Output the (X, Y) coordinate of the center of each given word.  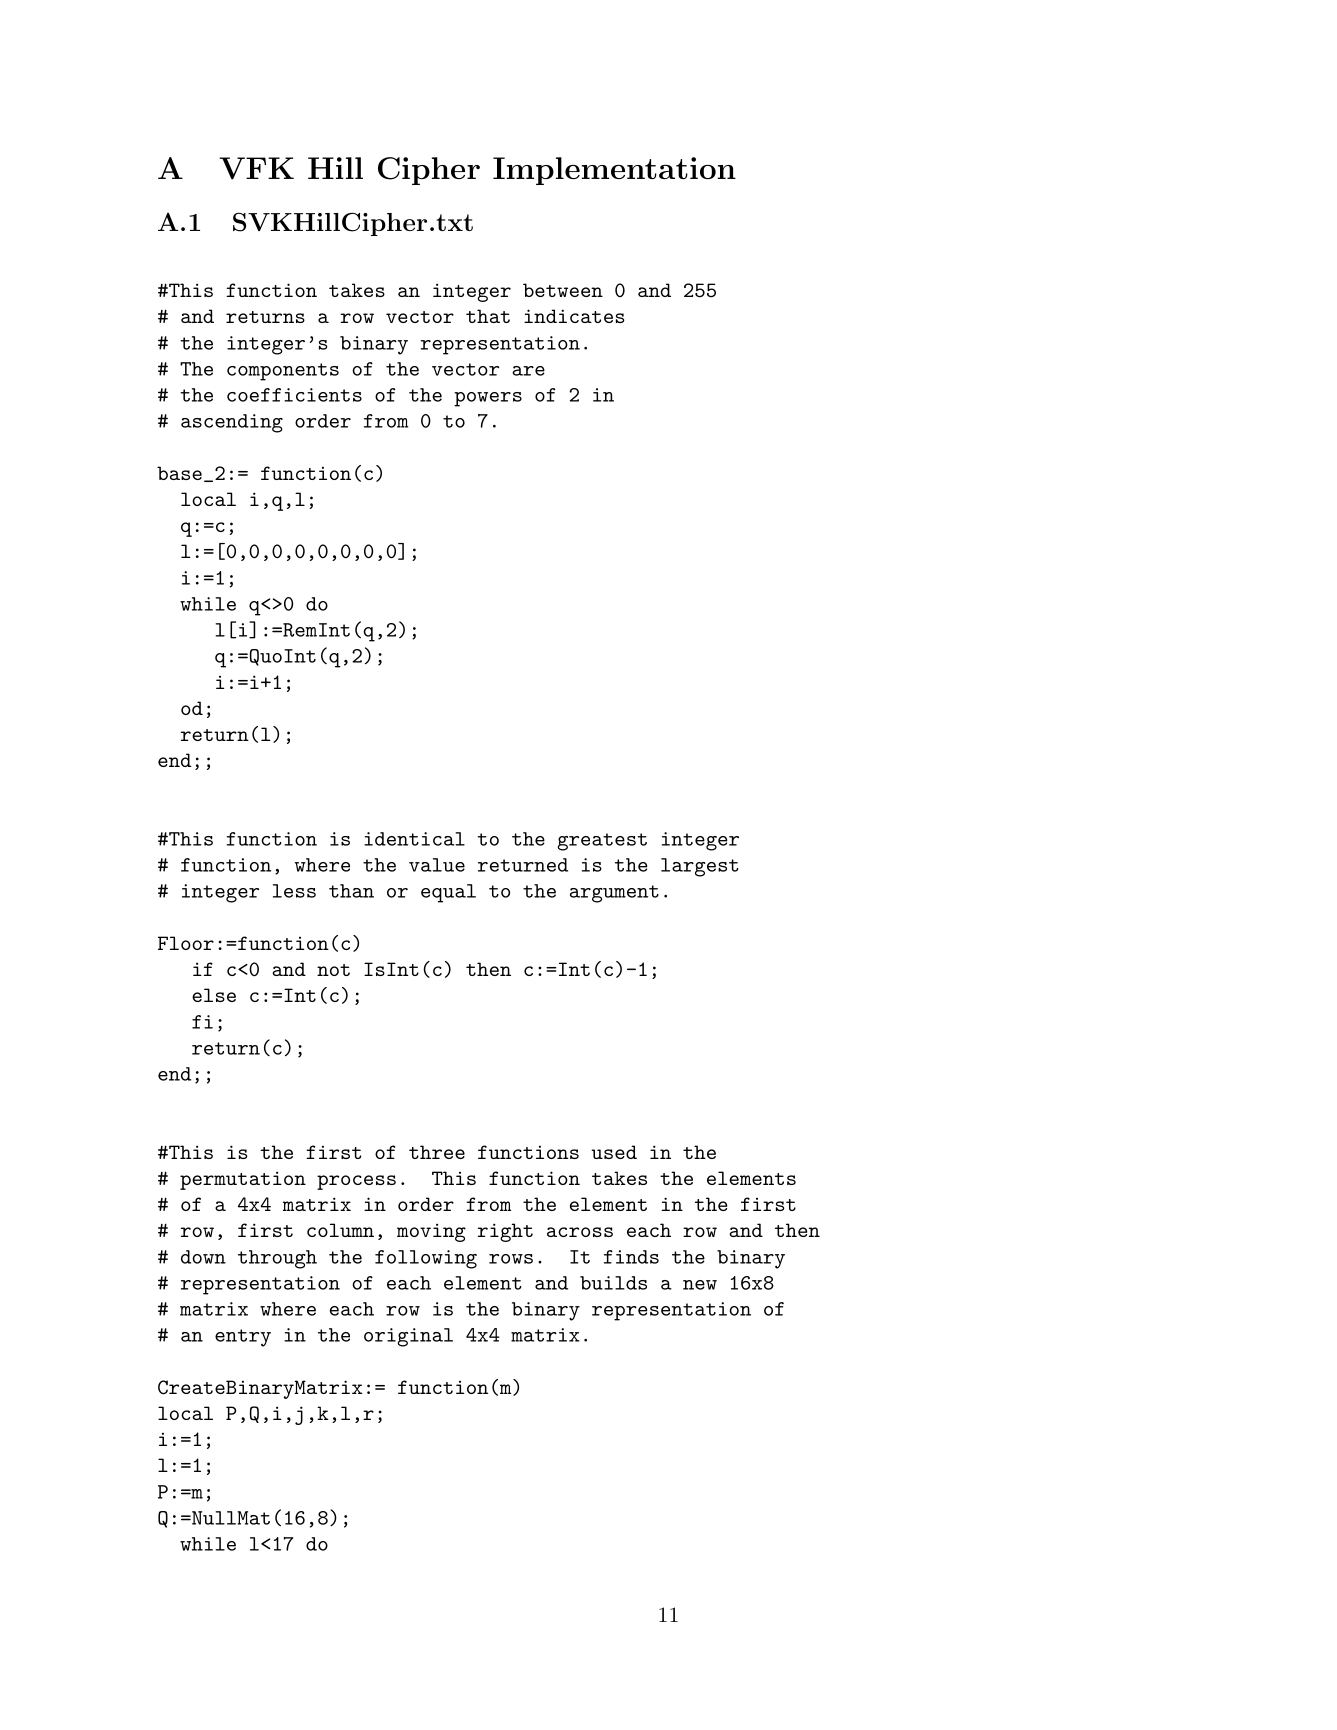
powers (488, 399)
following (426, 1259)
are (528, 371)
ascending (232, 423)
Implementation (614, 171)
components (283, 372)
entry (243, 1338)
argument (614, 894)
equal (448, 893)
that (488, 316)
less (294, 891)
